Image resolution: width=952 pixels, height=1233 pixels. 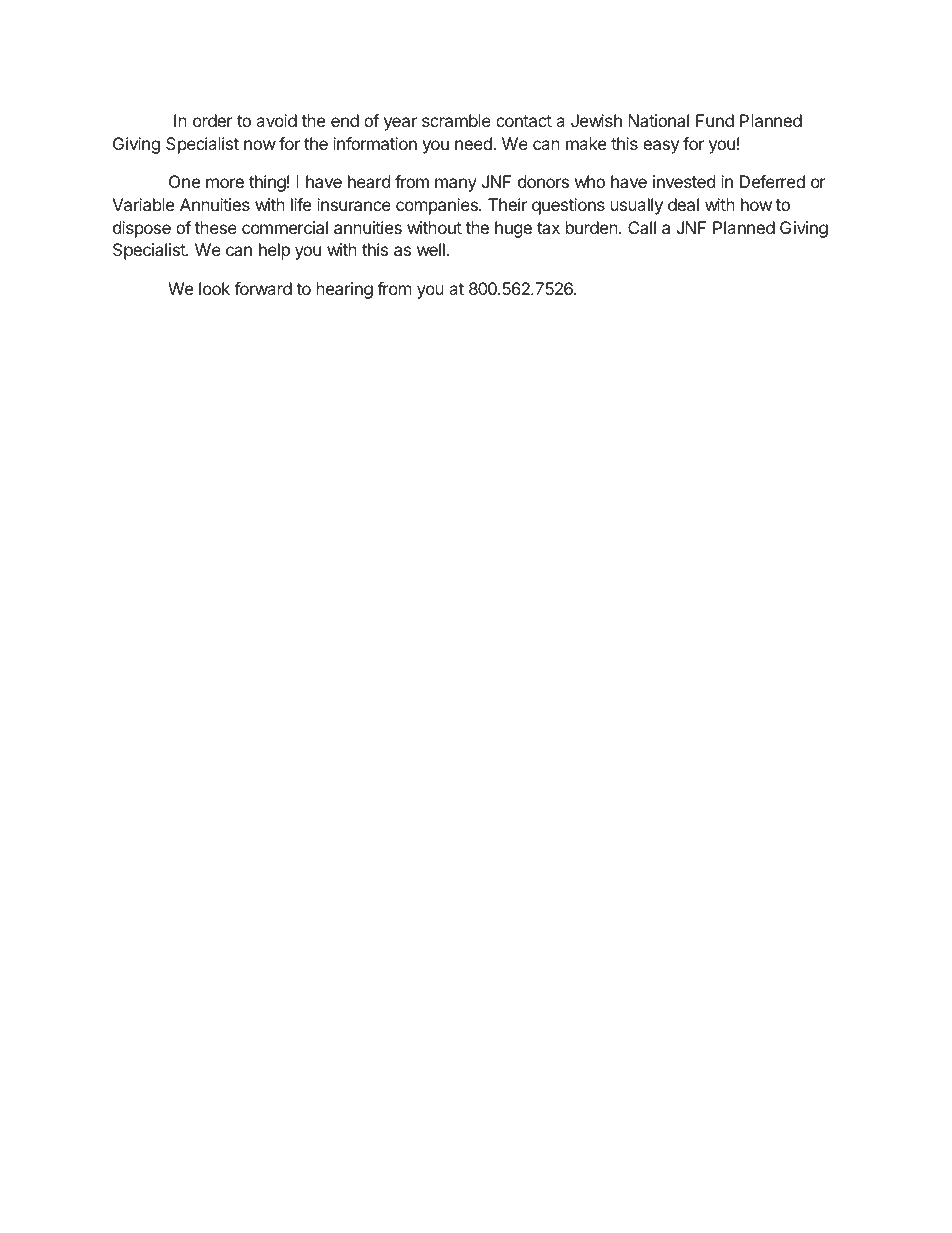 What do you see at coordinates (456, 185) in the screenshot?
I see `many` at bounding box center [456, 185].
